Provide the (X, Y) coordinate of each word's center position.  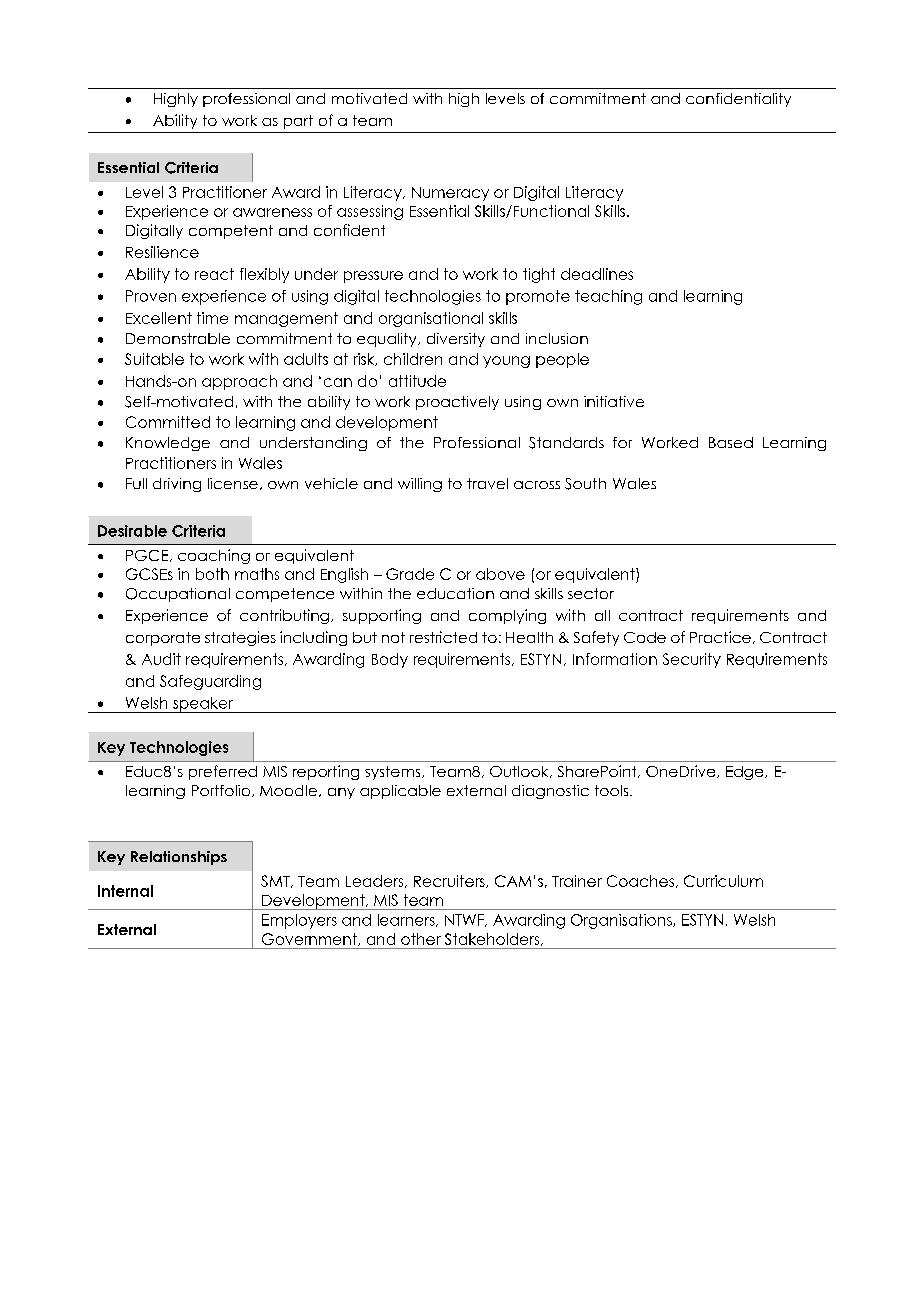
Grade (410, 574)
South (585, 484)
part (298, 122)
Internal (125, 891)
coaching (214, 556)
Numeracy (450, 194)
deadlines (597, 274)
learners (407, 920)
